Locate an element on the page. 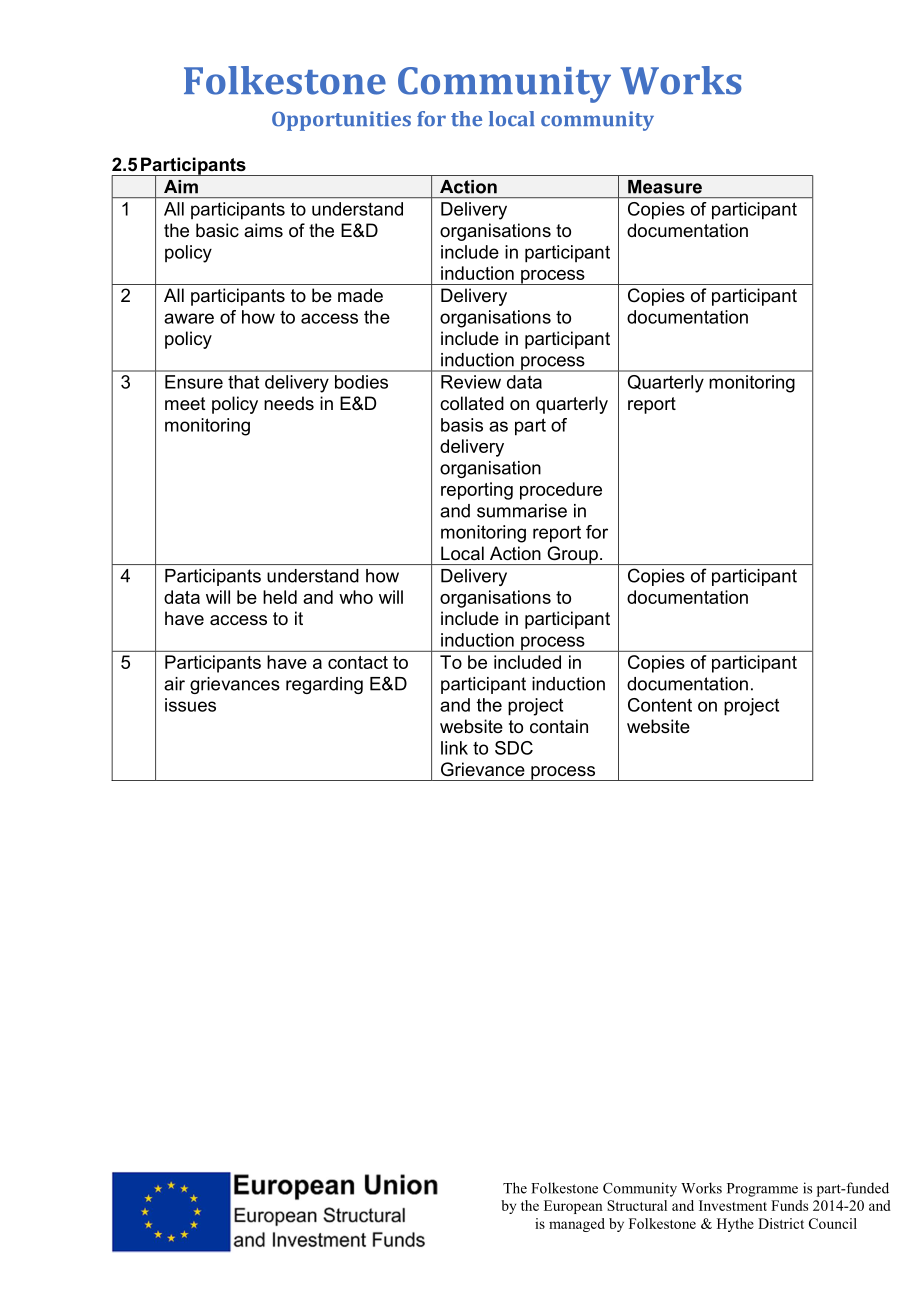 Image resolution: width=924 pixels, height=1308 pixels. Review is located at coordinates (471, 382).
